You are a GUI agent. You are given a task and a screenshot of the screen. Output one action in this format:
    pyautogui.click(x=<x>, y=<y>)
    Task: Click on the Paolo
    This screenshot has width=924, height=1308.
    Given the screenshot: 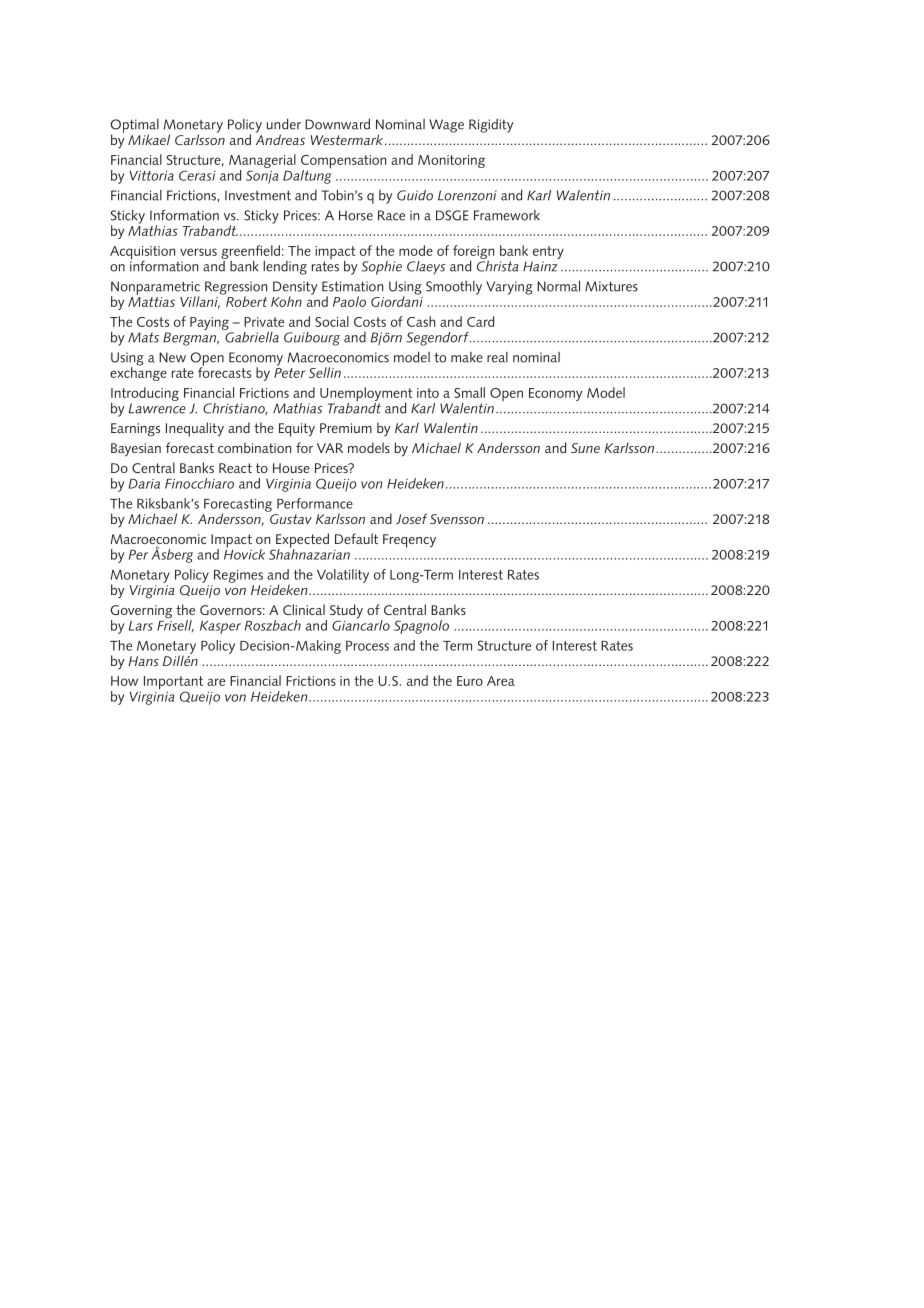 What is the action you would take?
    pyautogui.click(x=349, y=301)
